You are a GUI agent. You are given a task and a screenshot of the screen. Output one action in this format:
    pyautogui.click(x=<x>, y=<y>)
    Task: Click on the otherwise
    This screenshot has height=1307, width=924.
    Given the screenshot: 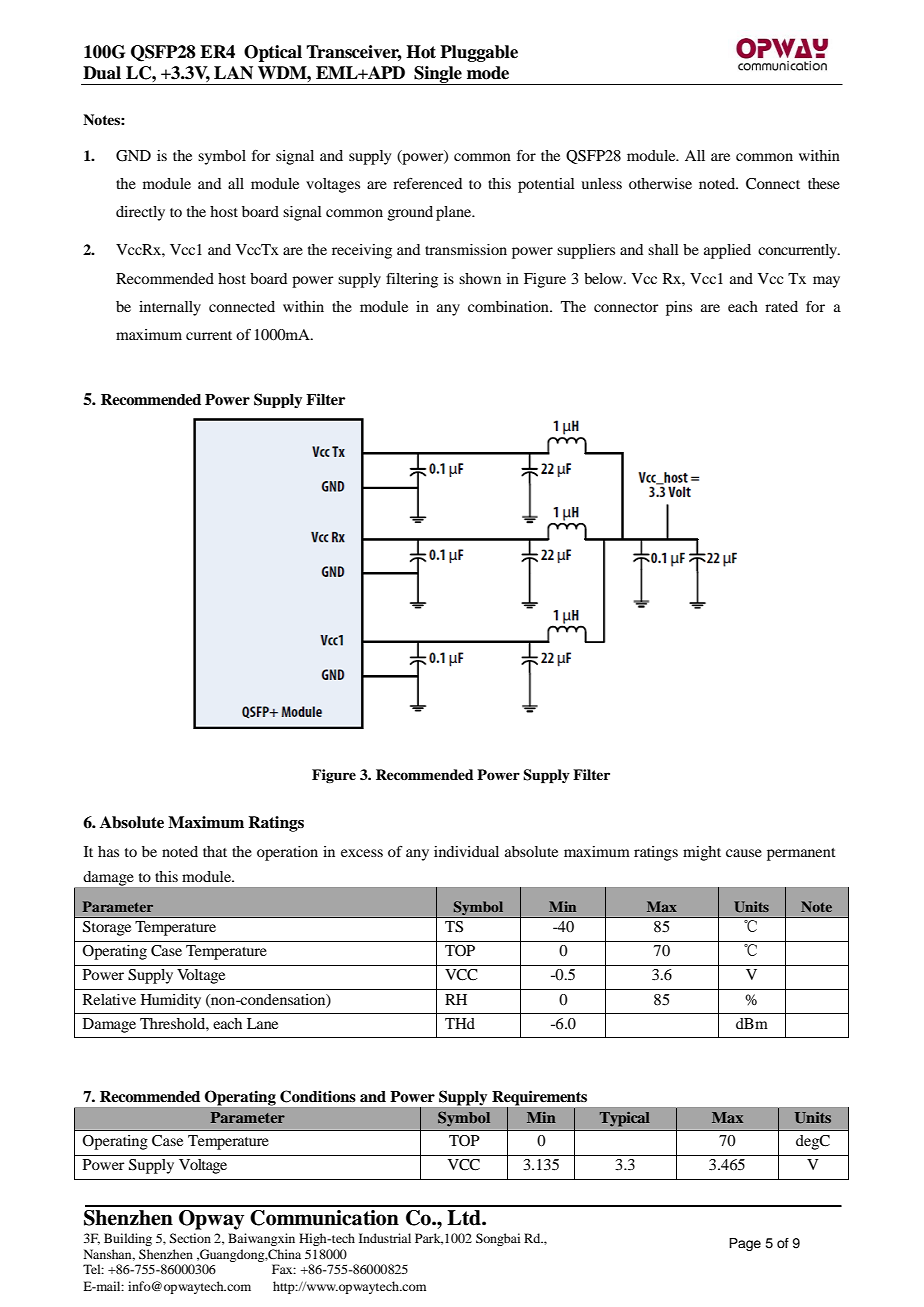 What is the action you would take?
    pyautogui.click(x=660, y=183)
